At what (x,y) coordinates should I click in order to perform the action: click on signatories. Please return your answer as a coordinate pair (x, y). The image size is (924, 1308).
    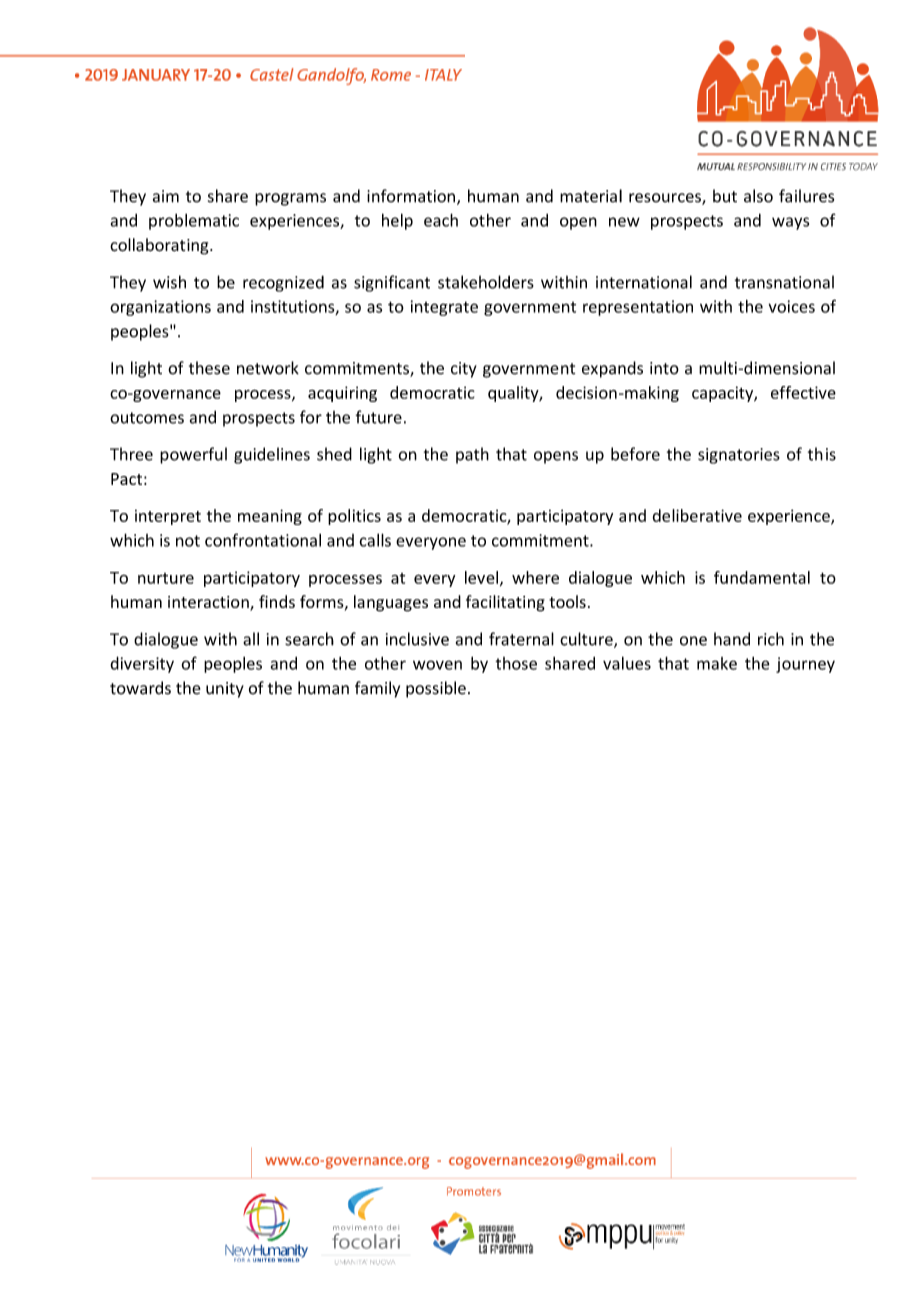
    Looking at the image, I should click on (739, 456).
